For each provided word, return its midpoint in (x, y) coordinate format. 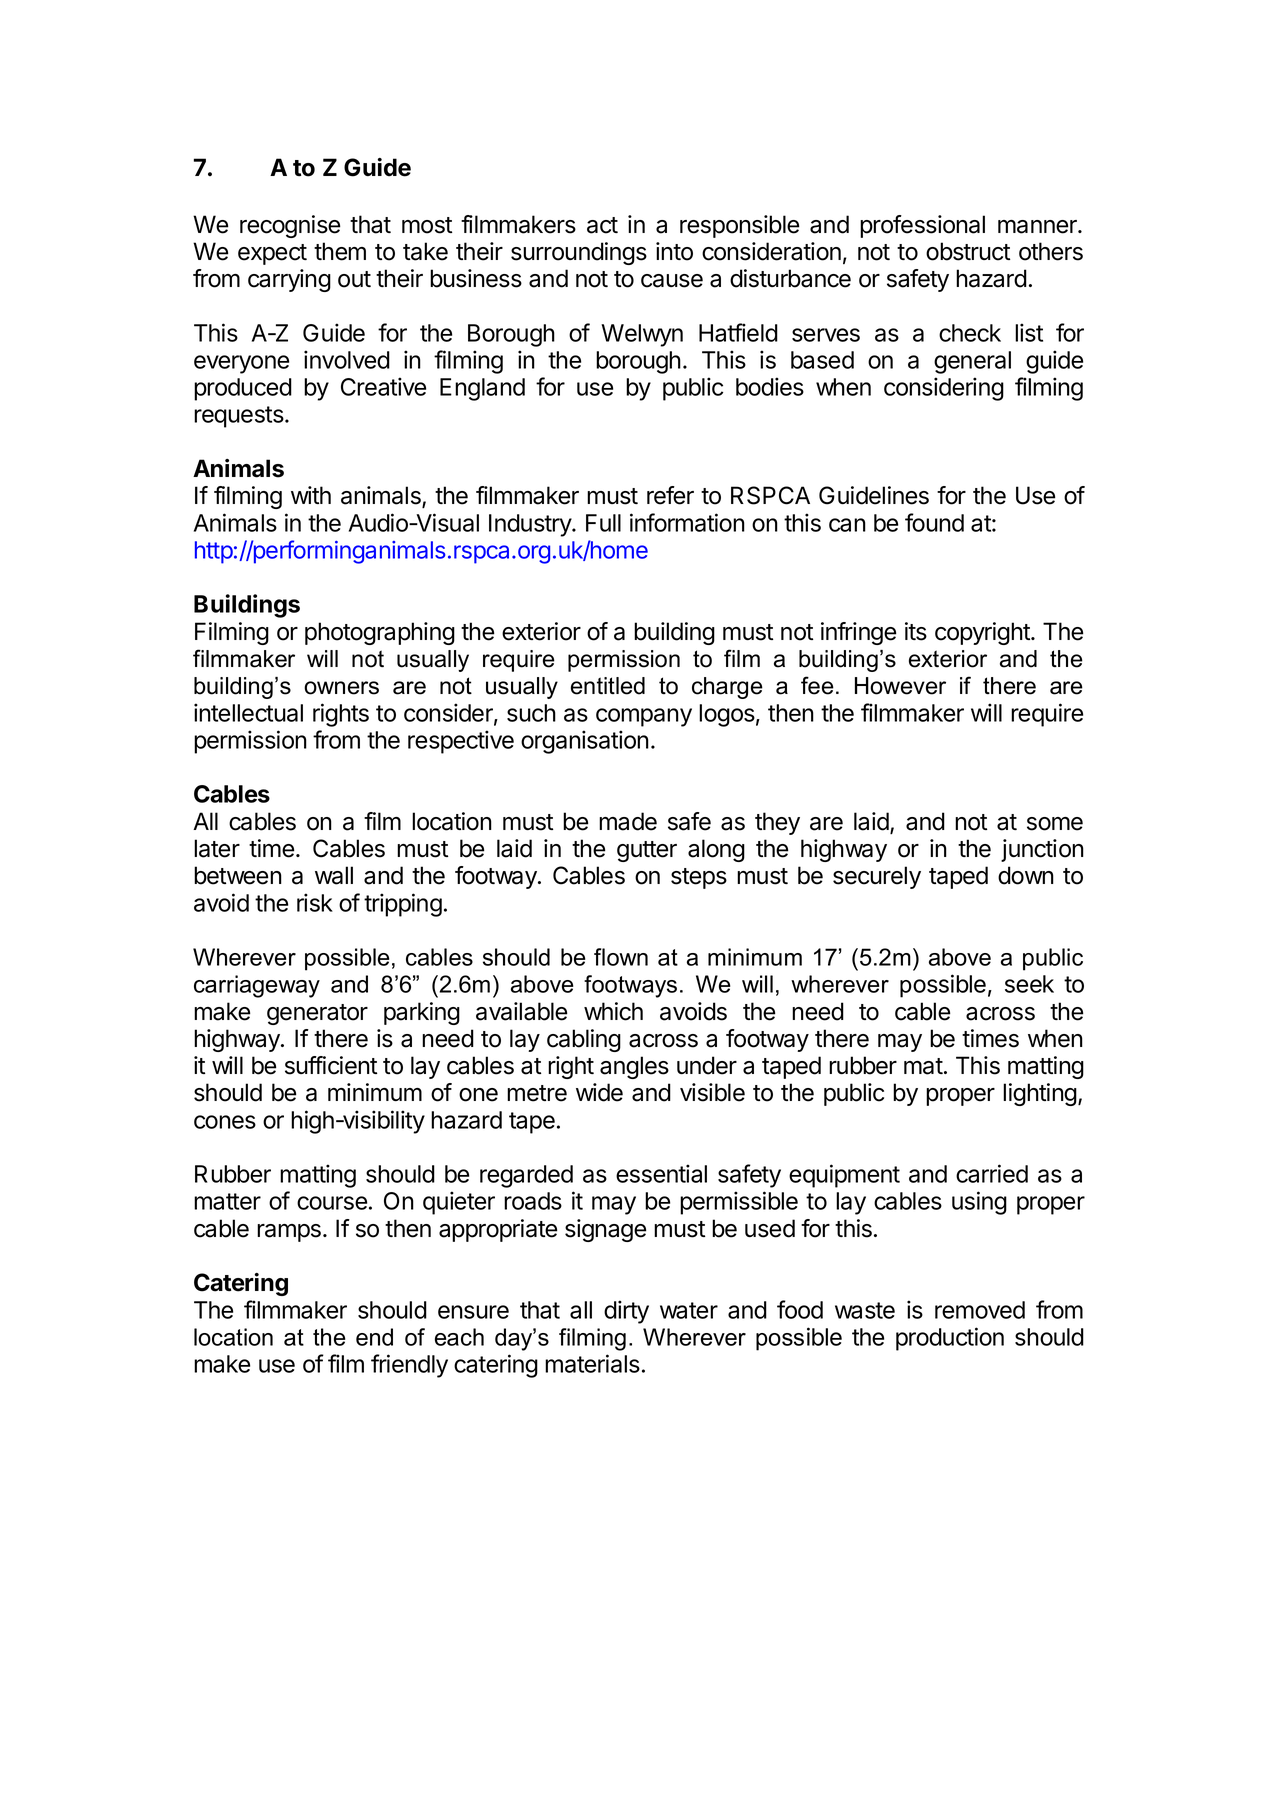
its (916, 631)
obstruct (968, 251)
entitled (608, 686)
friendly (409, 1366)
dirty (626, 1312)
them (340, 251)
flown (621, 957)
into (674, 251)
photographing (380, 633)
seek (1029, 984)
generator (317, 1014)
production (950, 1339)
